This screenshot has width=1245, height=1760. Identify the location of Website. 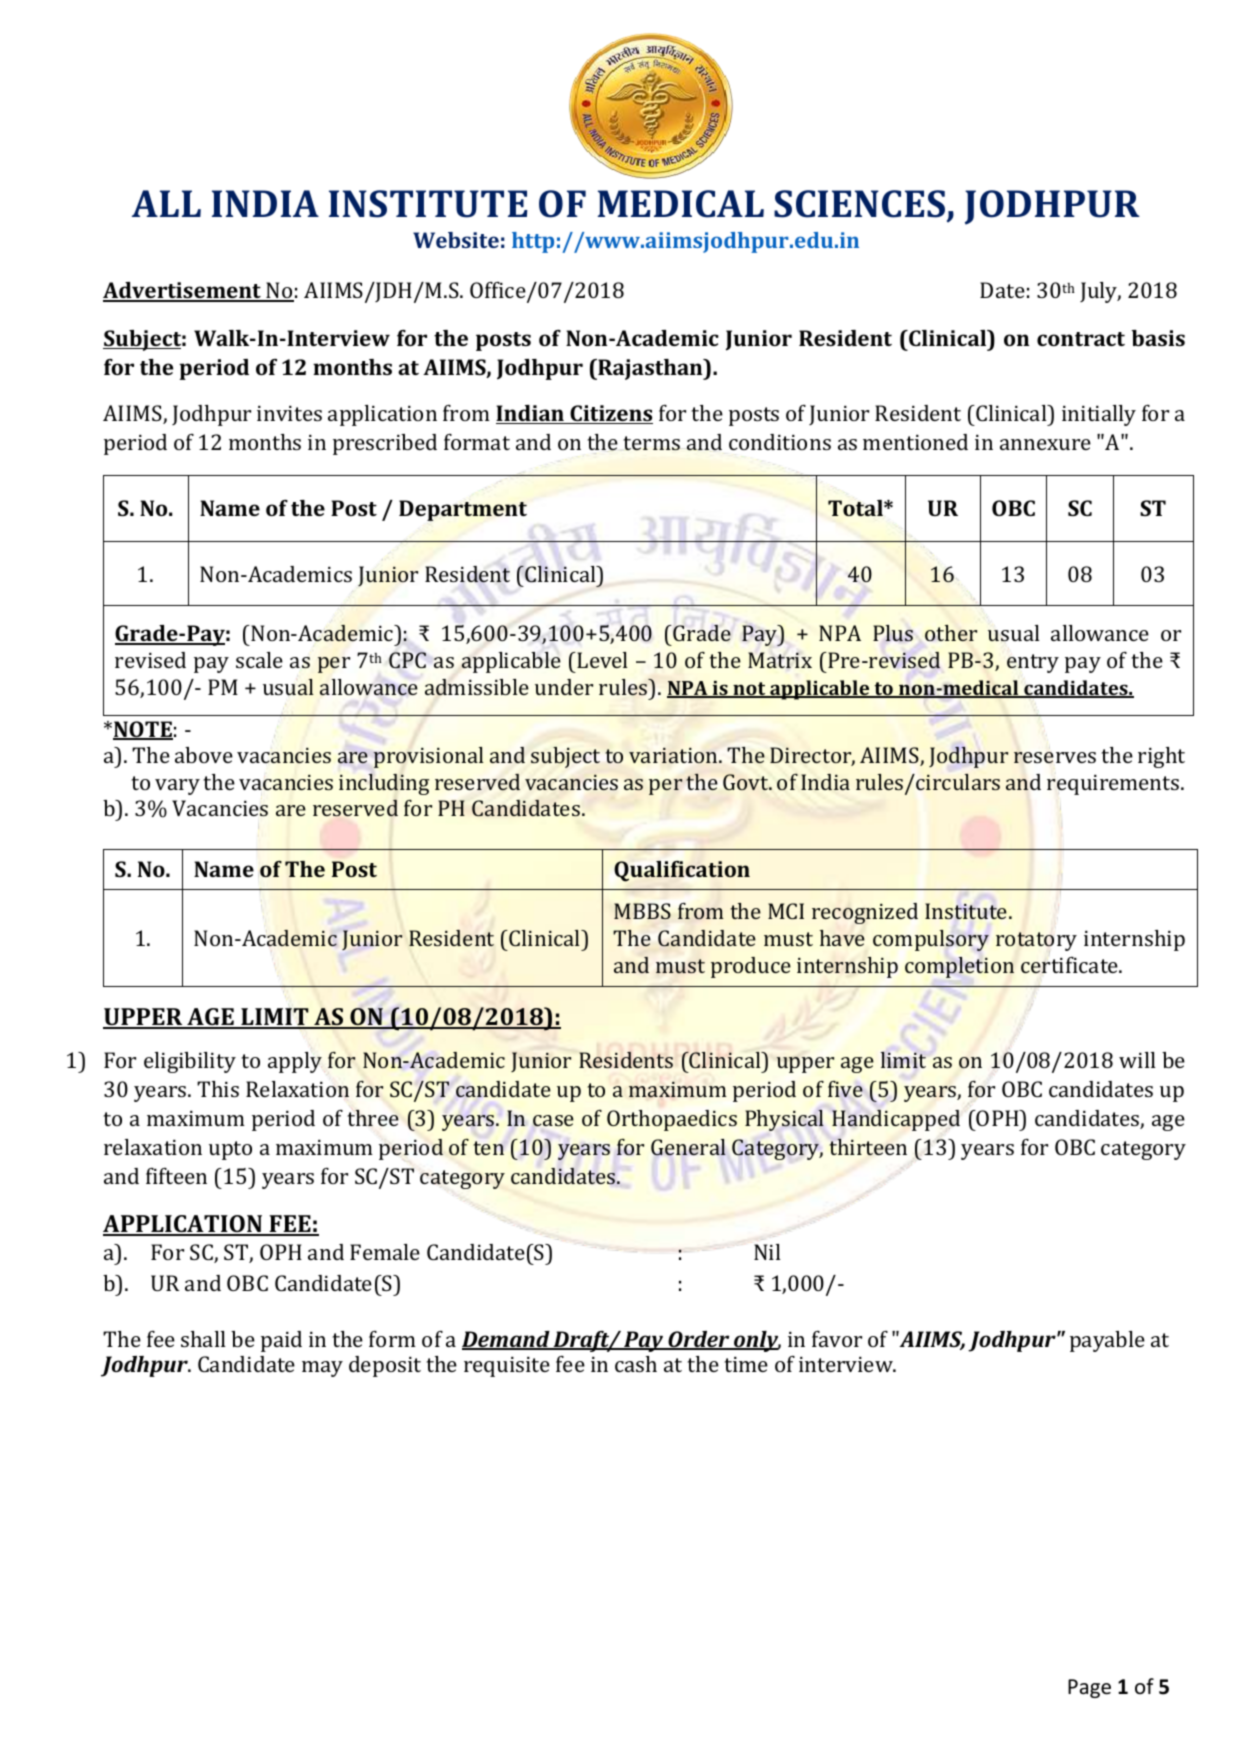
(456, 240).
